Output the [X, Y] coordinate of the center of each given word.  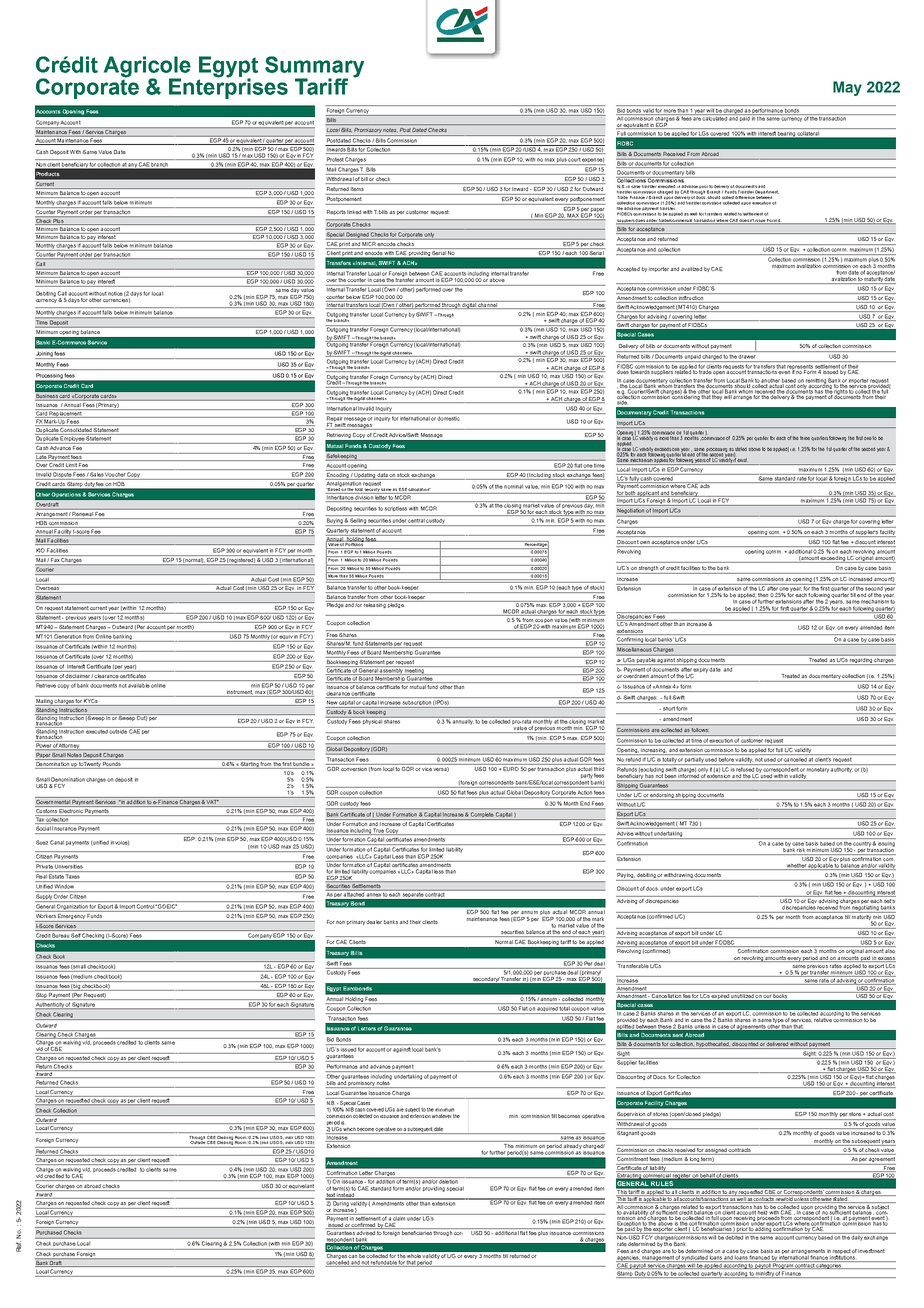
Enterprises [228, 87]
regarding [861, 661]
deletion [449, 1180]
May [847, 88]
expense [593, 161]
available [139, 685]
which [349, 1130]
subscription [417, 704]
